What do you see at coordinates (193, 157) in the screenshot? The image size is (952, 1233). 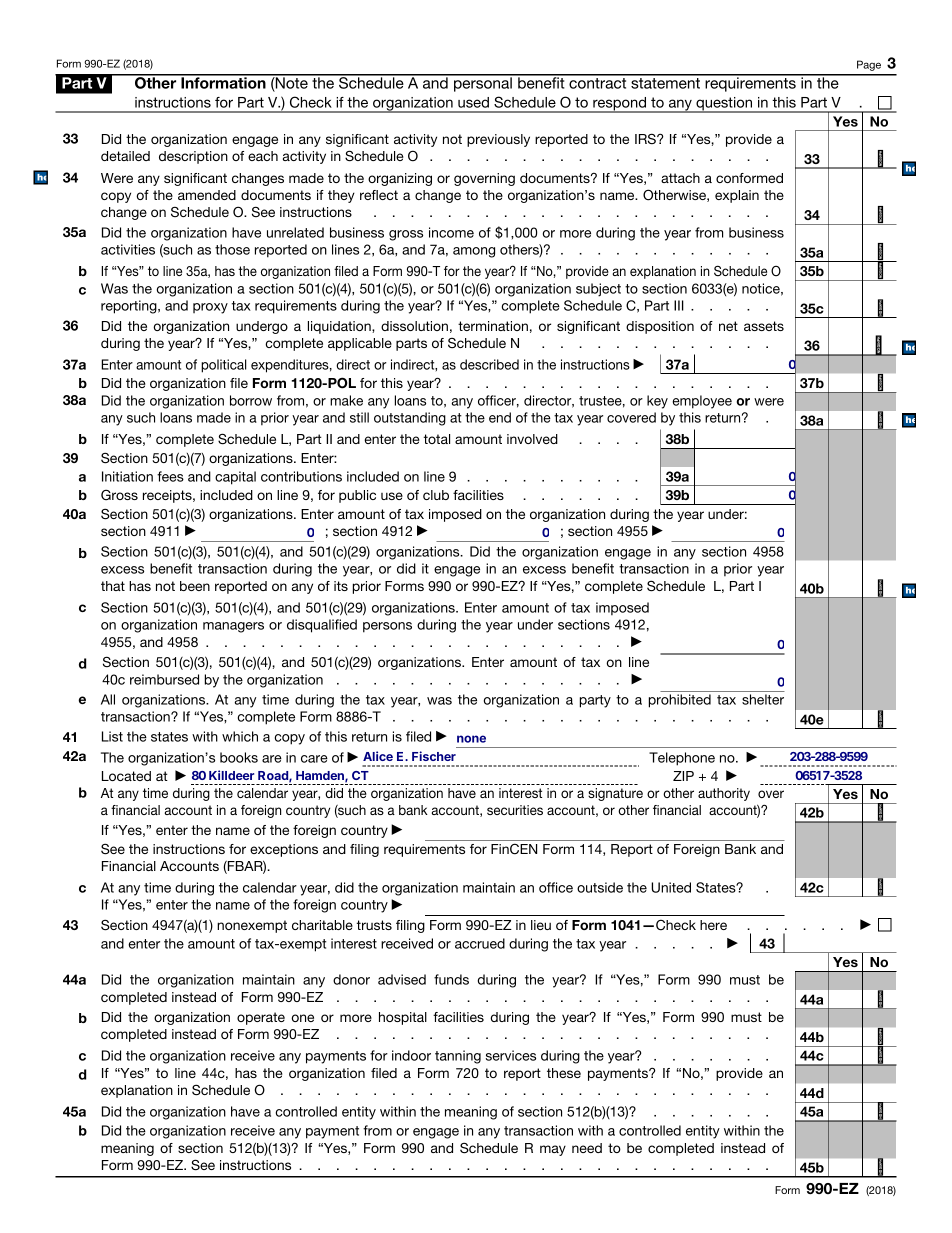 I see `description` at bounding box center [193, 157].
